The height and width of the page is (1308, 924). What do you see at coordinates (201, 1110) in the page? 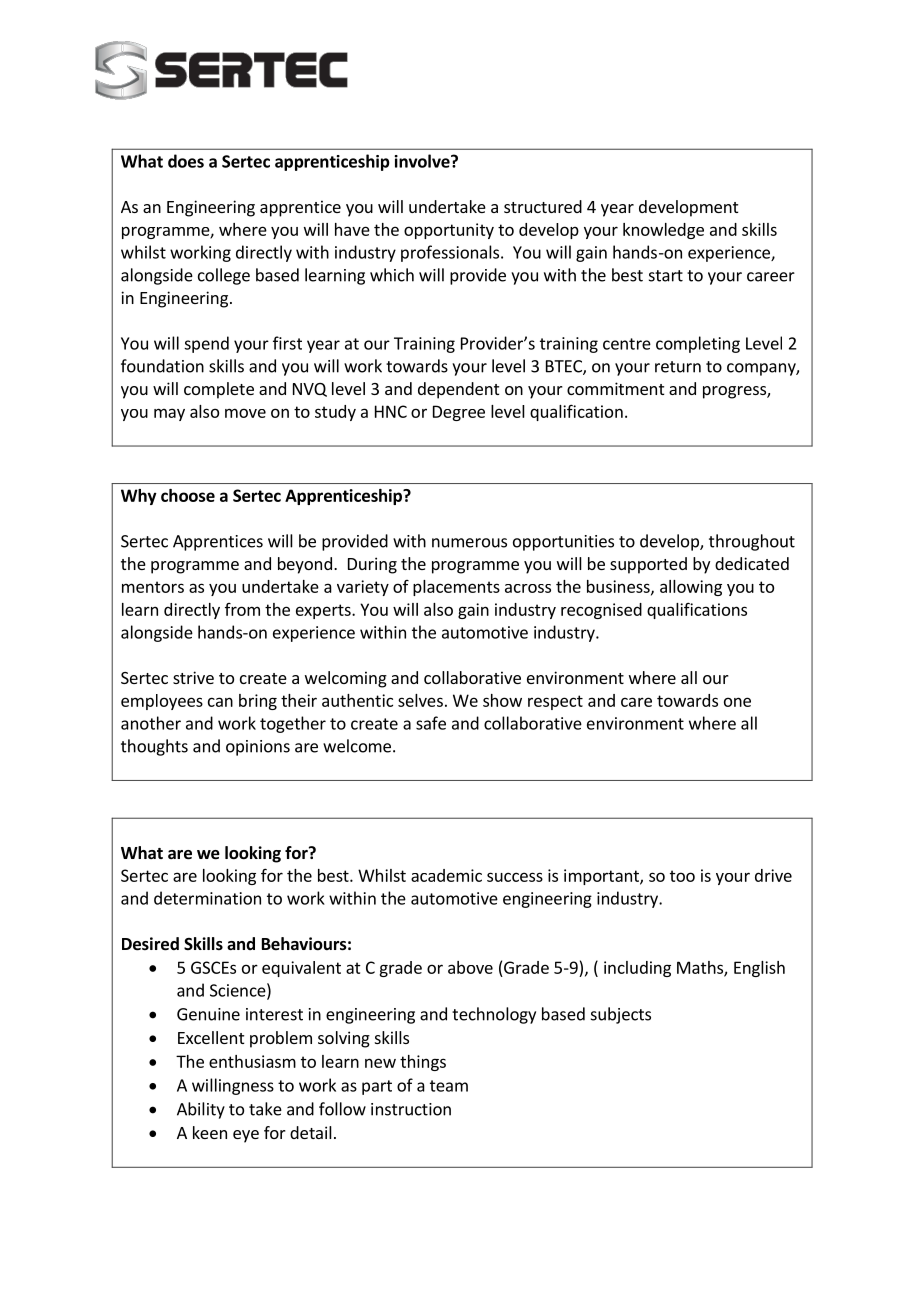
I see `Ability` at bounding box center [201, 1110].
